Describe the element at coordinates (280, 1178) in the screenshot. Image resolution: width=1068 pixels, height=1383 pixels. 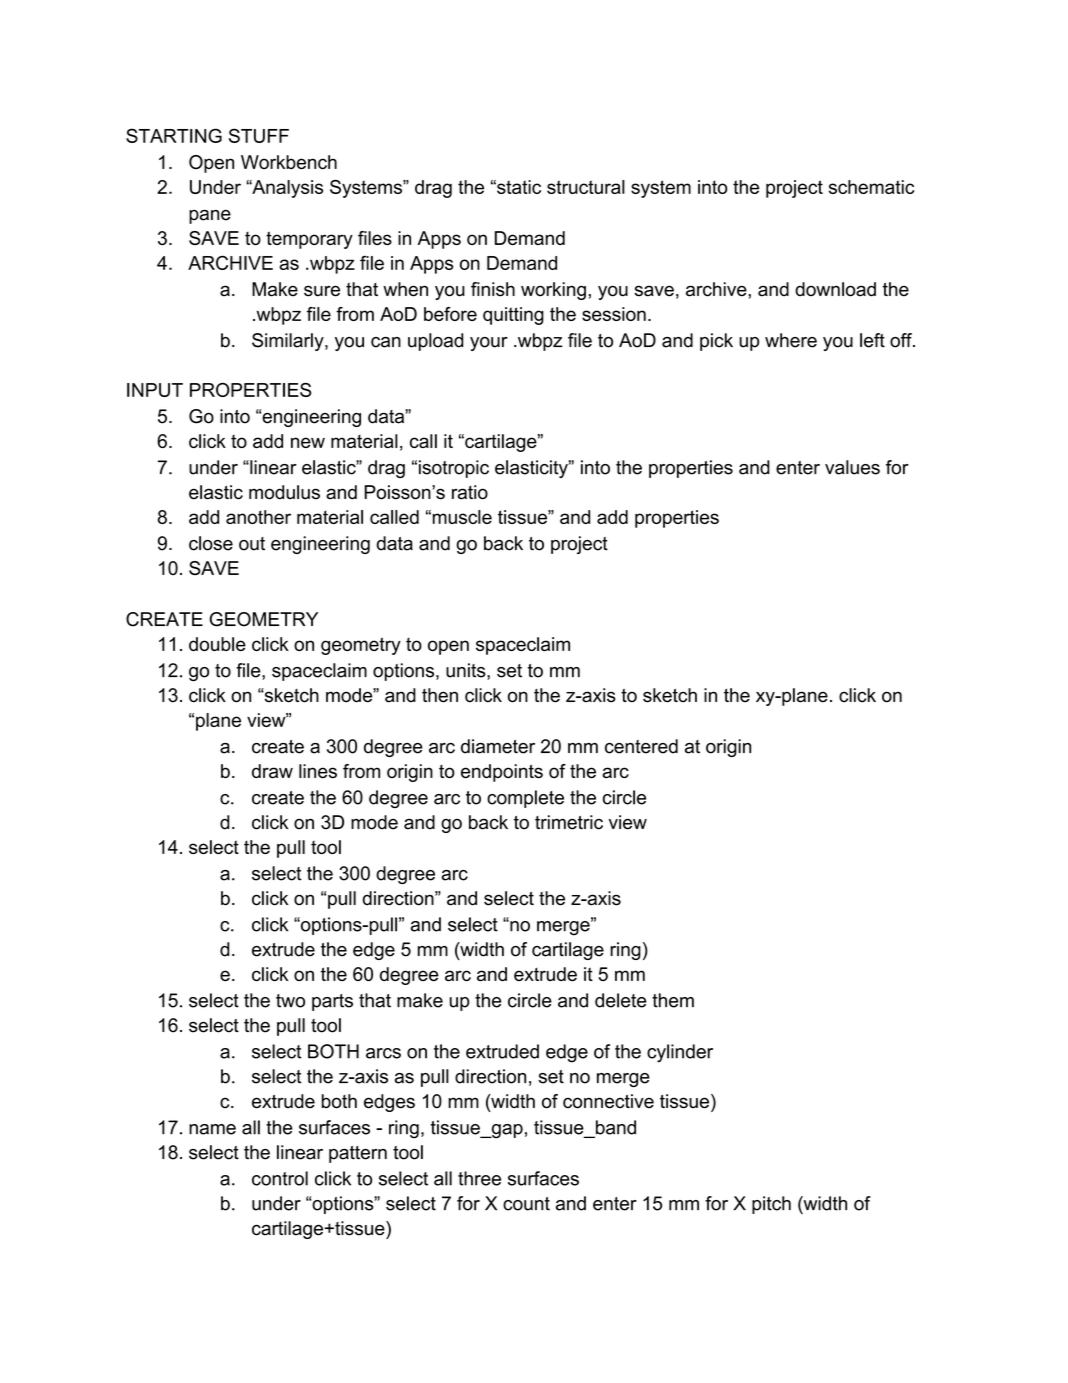
I see `control` at that location.
